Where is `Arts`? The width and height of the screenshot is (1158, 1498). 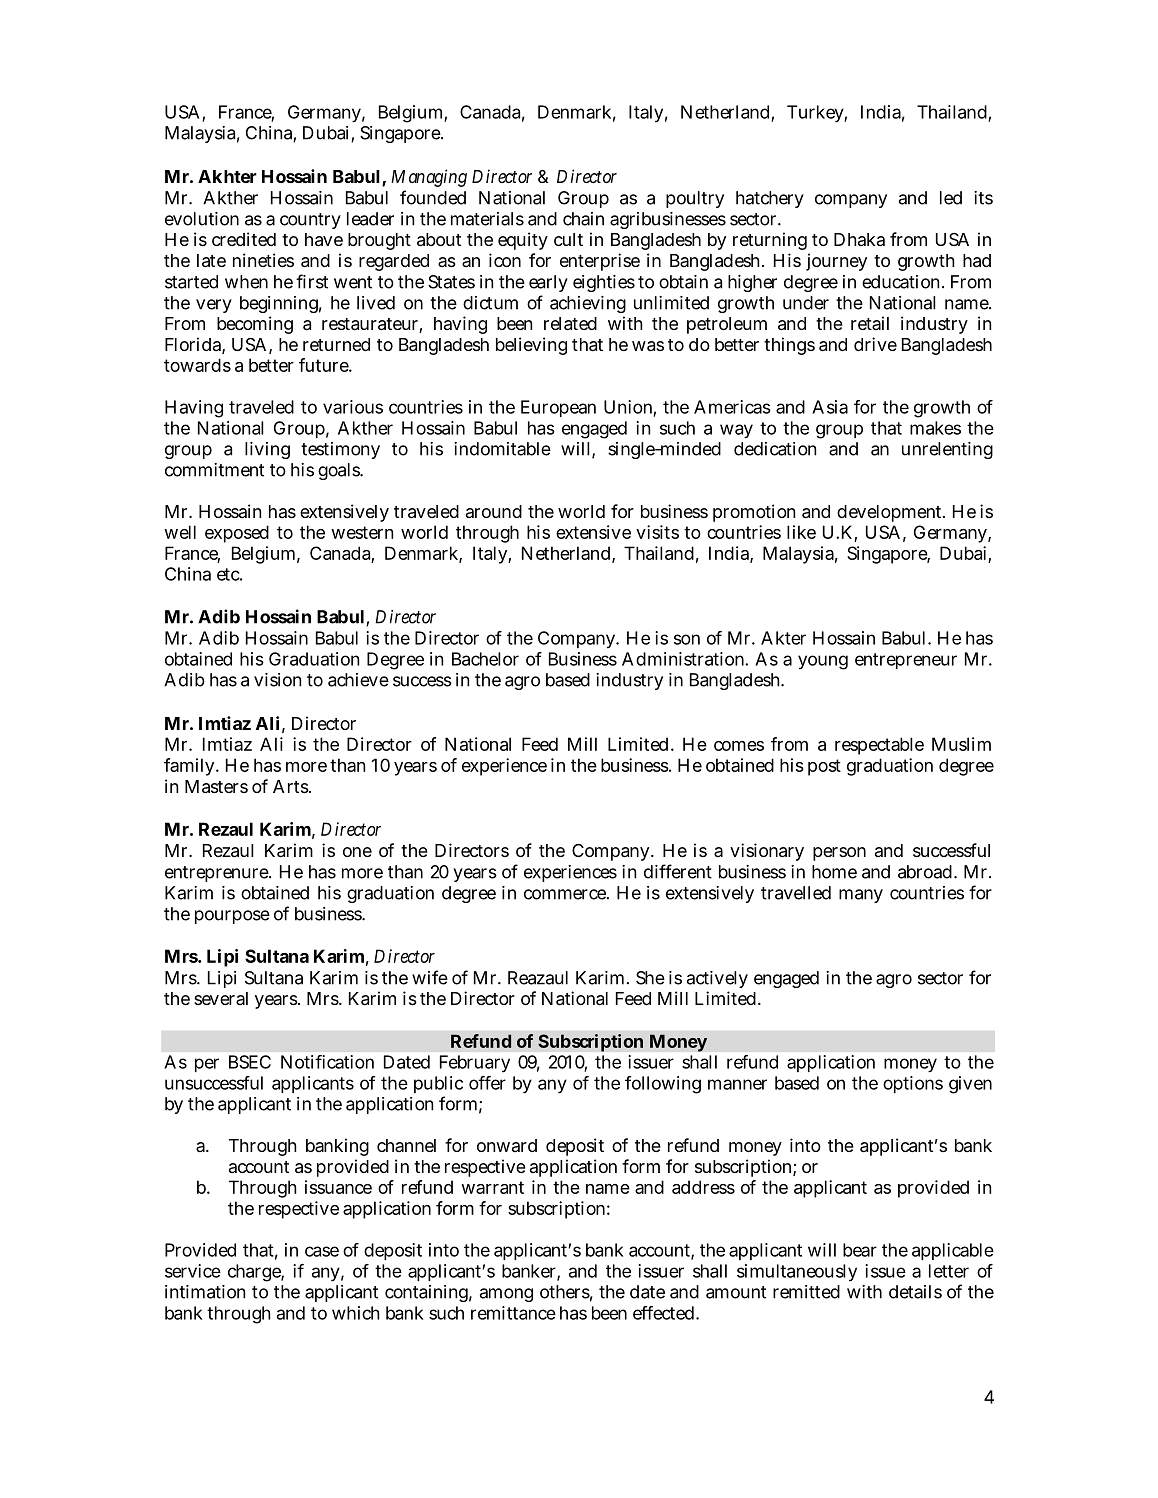 Arts is located at coordinates (292, 786).
